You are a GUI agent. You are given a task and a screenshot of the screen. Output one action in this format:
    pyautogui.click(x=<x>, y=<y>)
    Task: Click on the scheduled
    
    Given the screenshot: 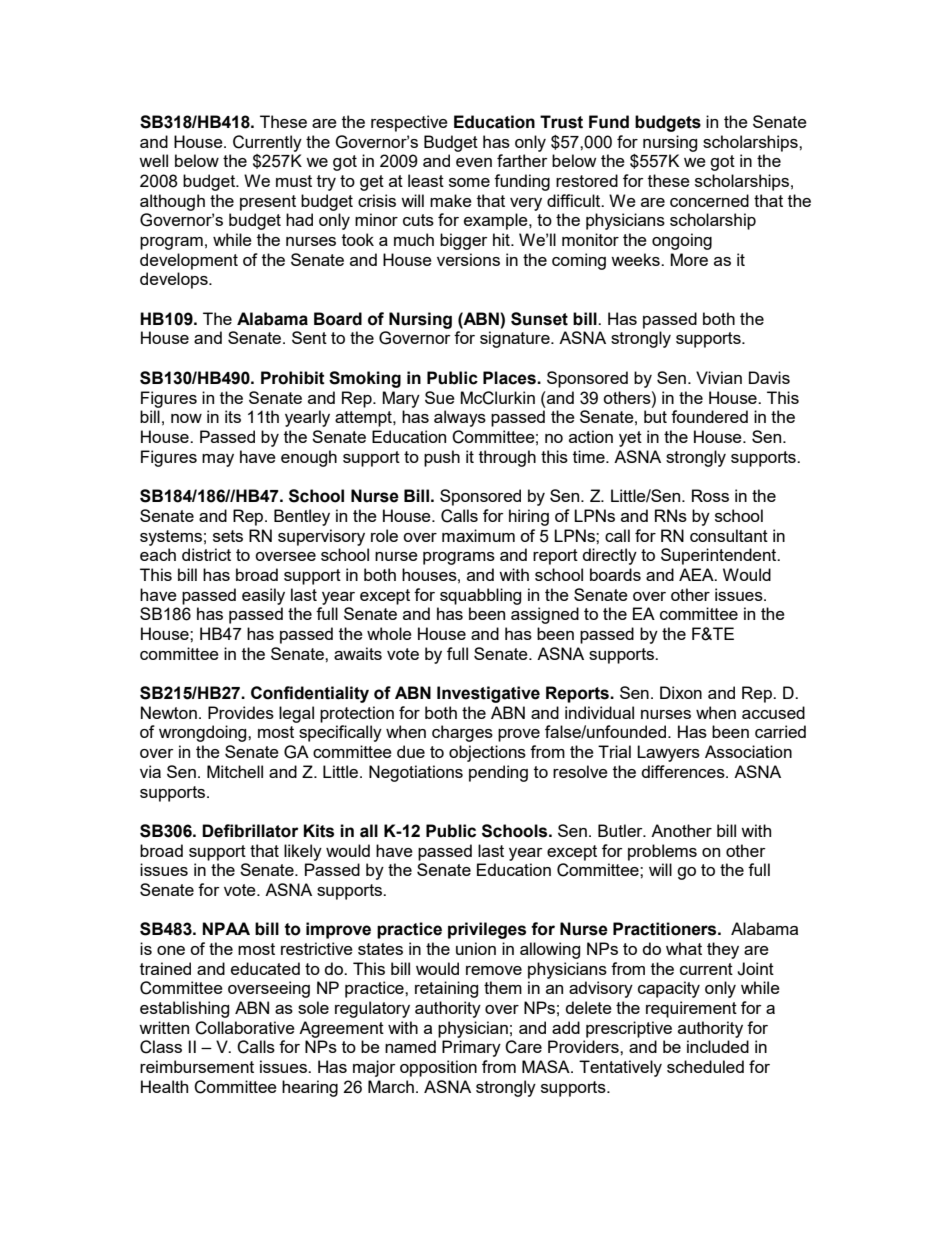 What is the action you would take?
    pyautogui.click(x=705, y=1066)
